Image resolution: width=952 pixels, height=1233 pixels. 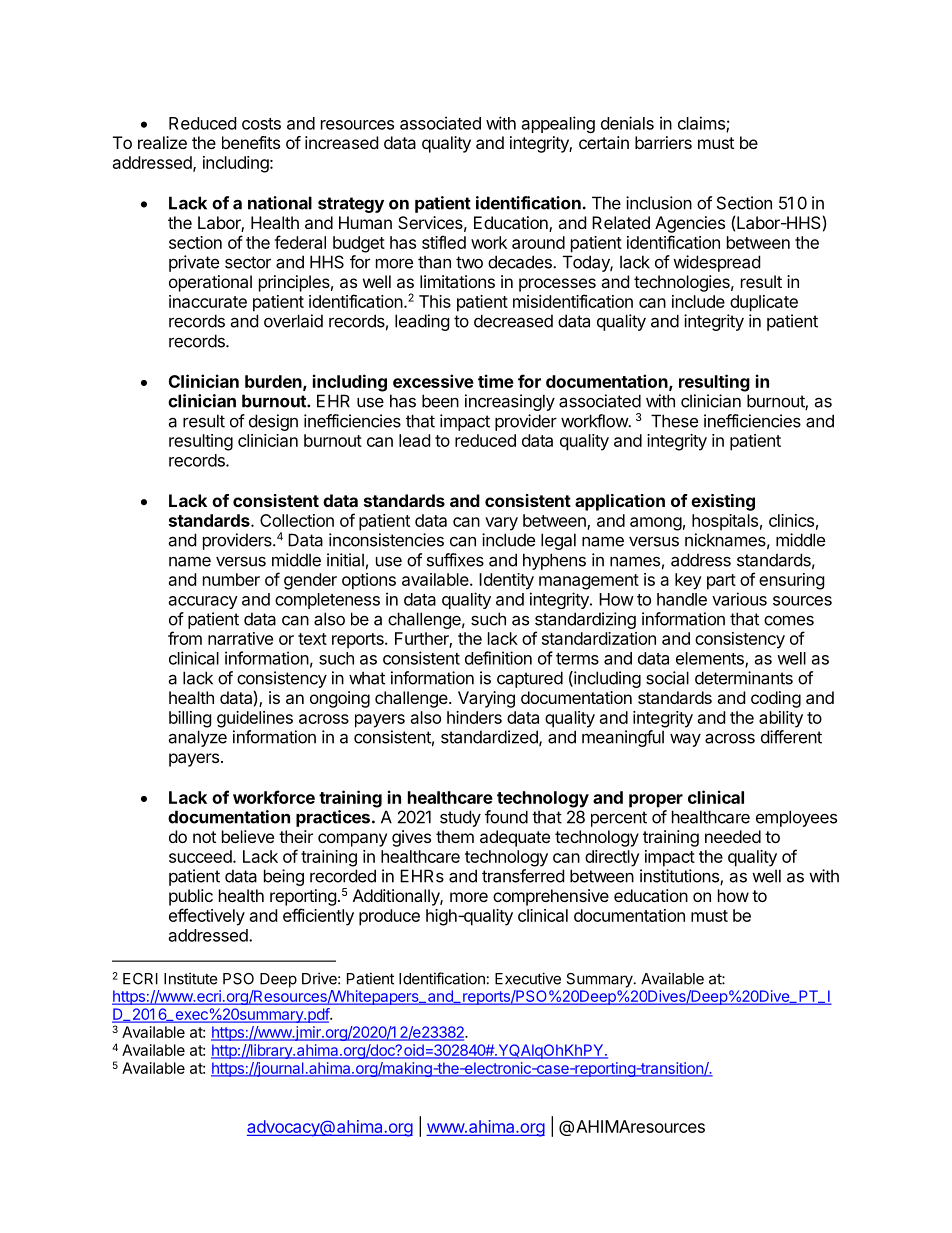 What do you see at coordinates (474, 717) in the screenshot?
I see `hinders` at bounding box center [474, 717].
